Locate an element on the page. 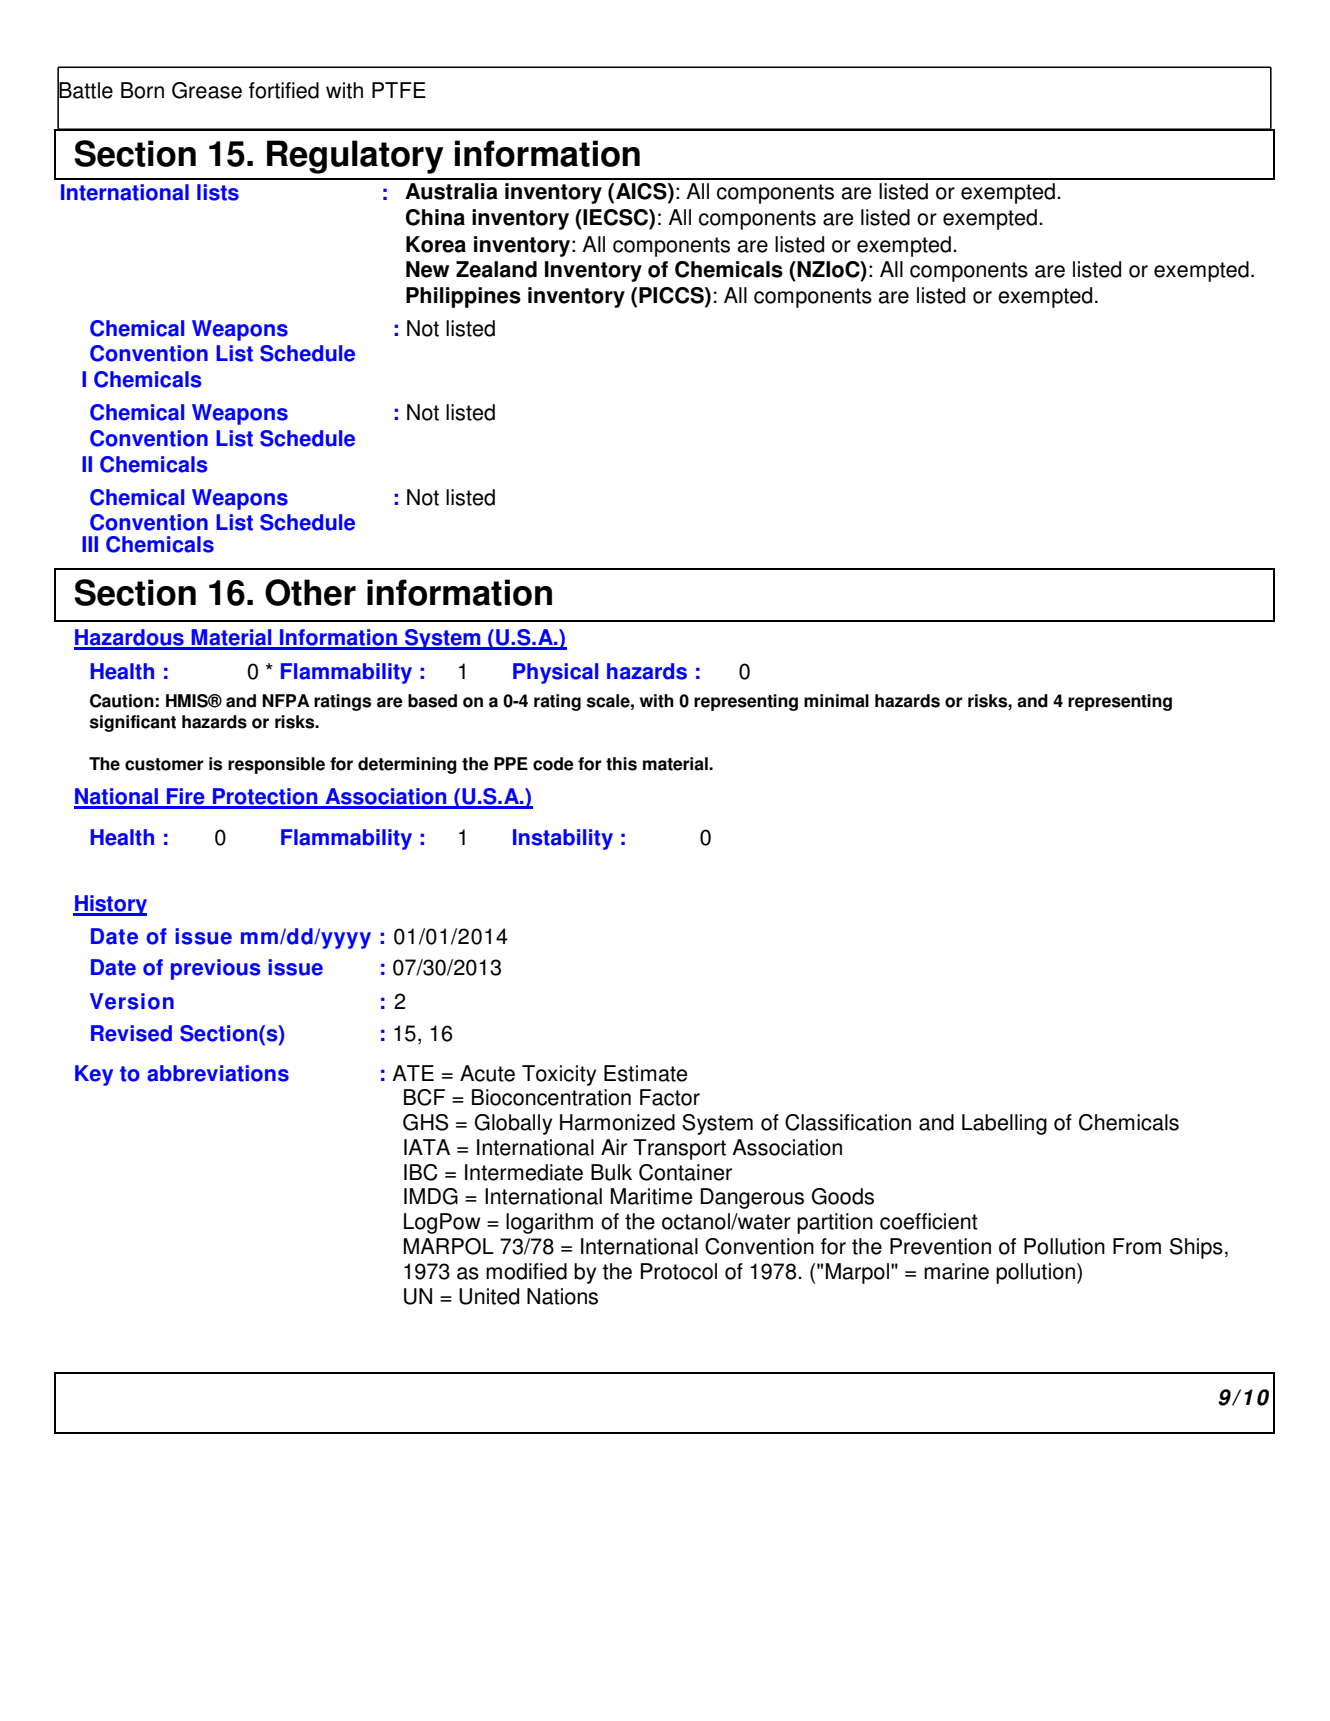 Image resolution: width=1330 pixels, height=1721 pixels. minimal is located at coordinates (836, 701).
